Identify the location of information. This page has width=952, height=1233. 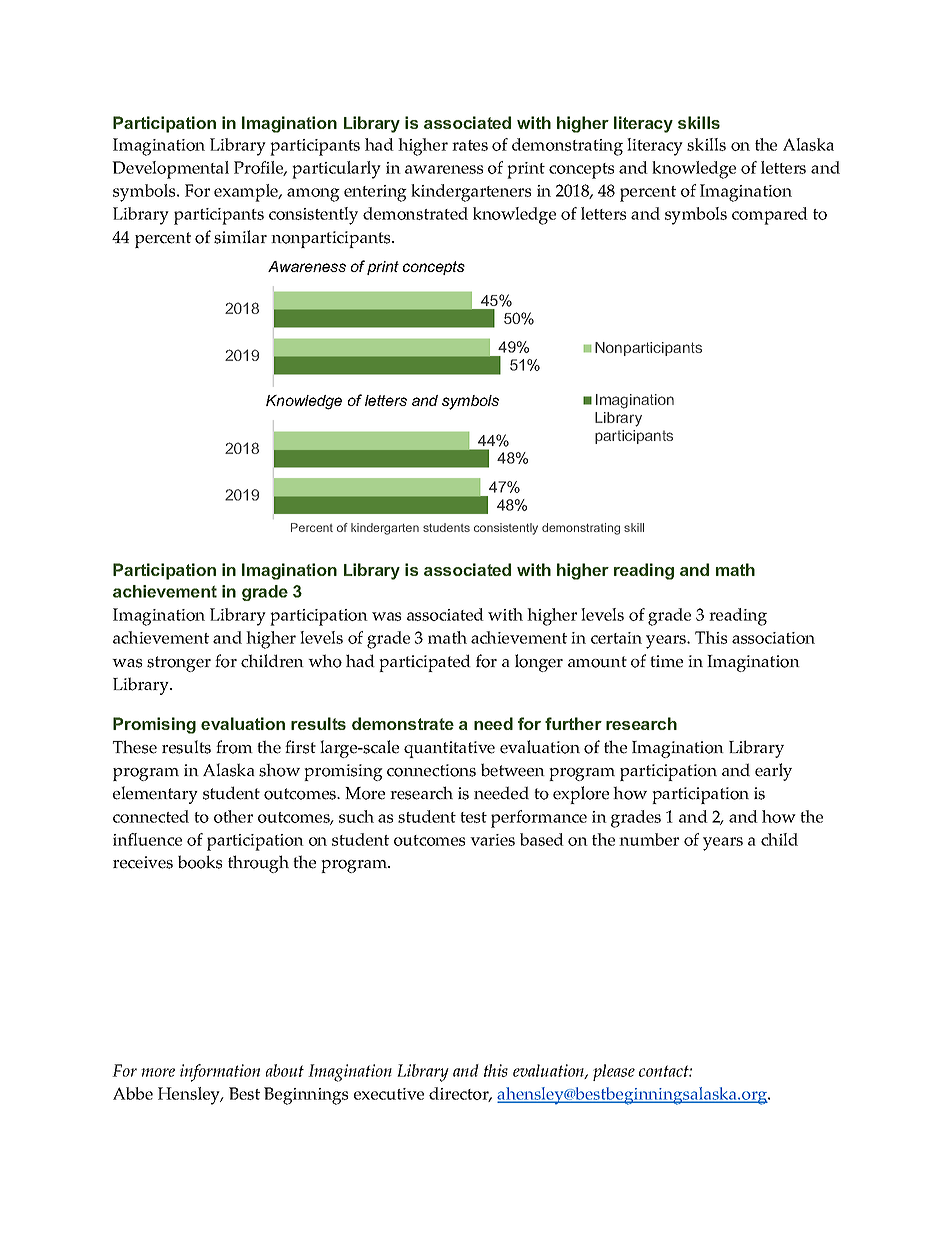
(220, 1073).
